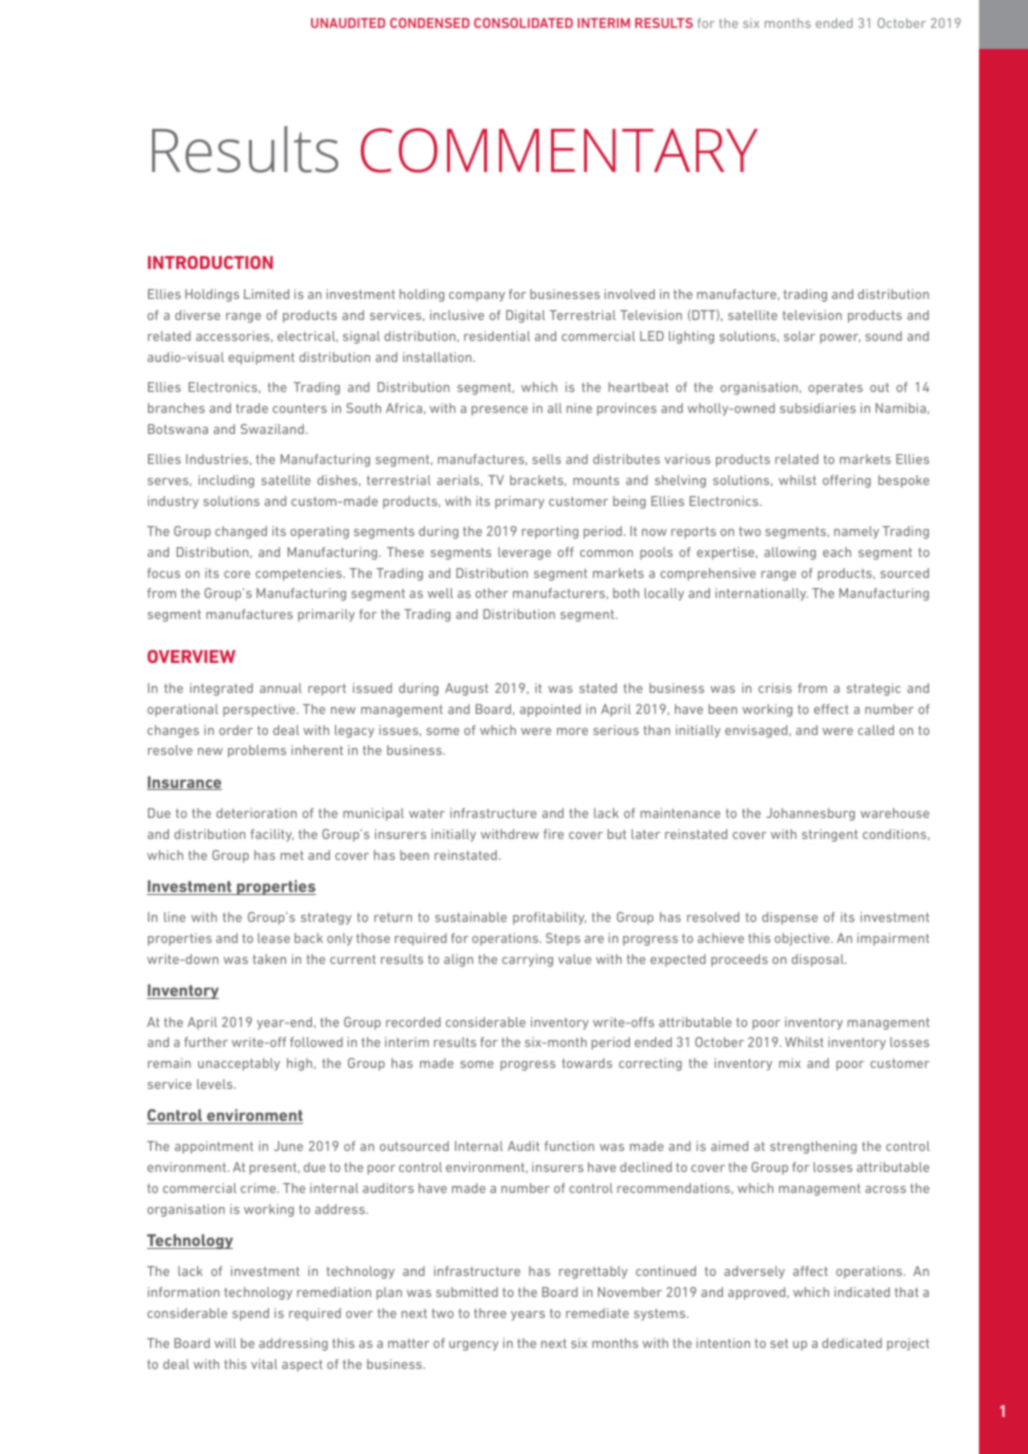 This page has width=1028, height=1454. Describe the element at coordinates (837, 552) in the page. I see `each` at that location.
